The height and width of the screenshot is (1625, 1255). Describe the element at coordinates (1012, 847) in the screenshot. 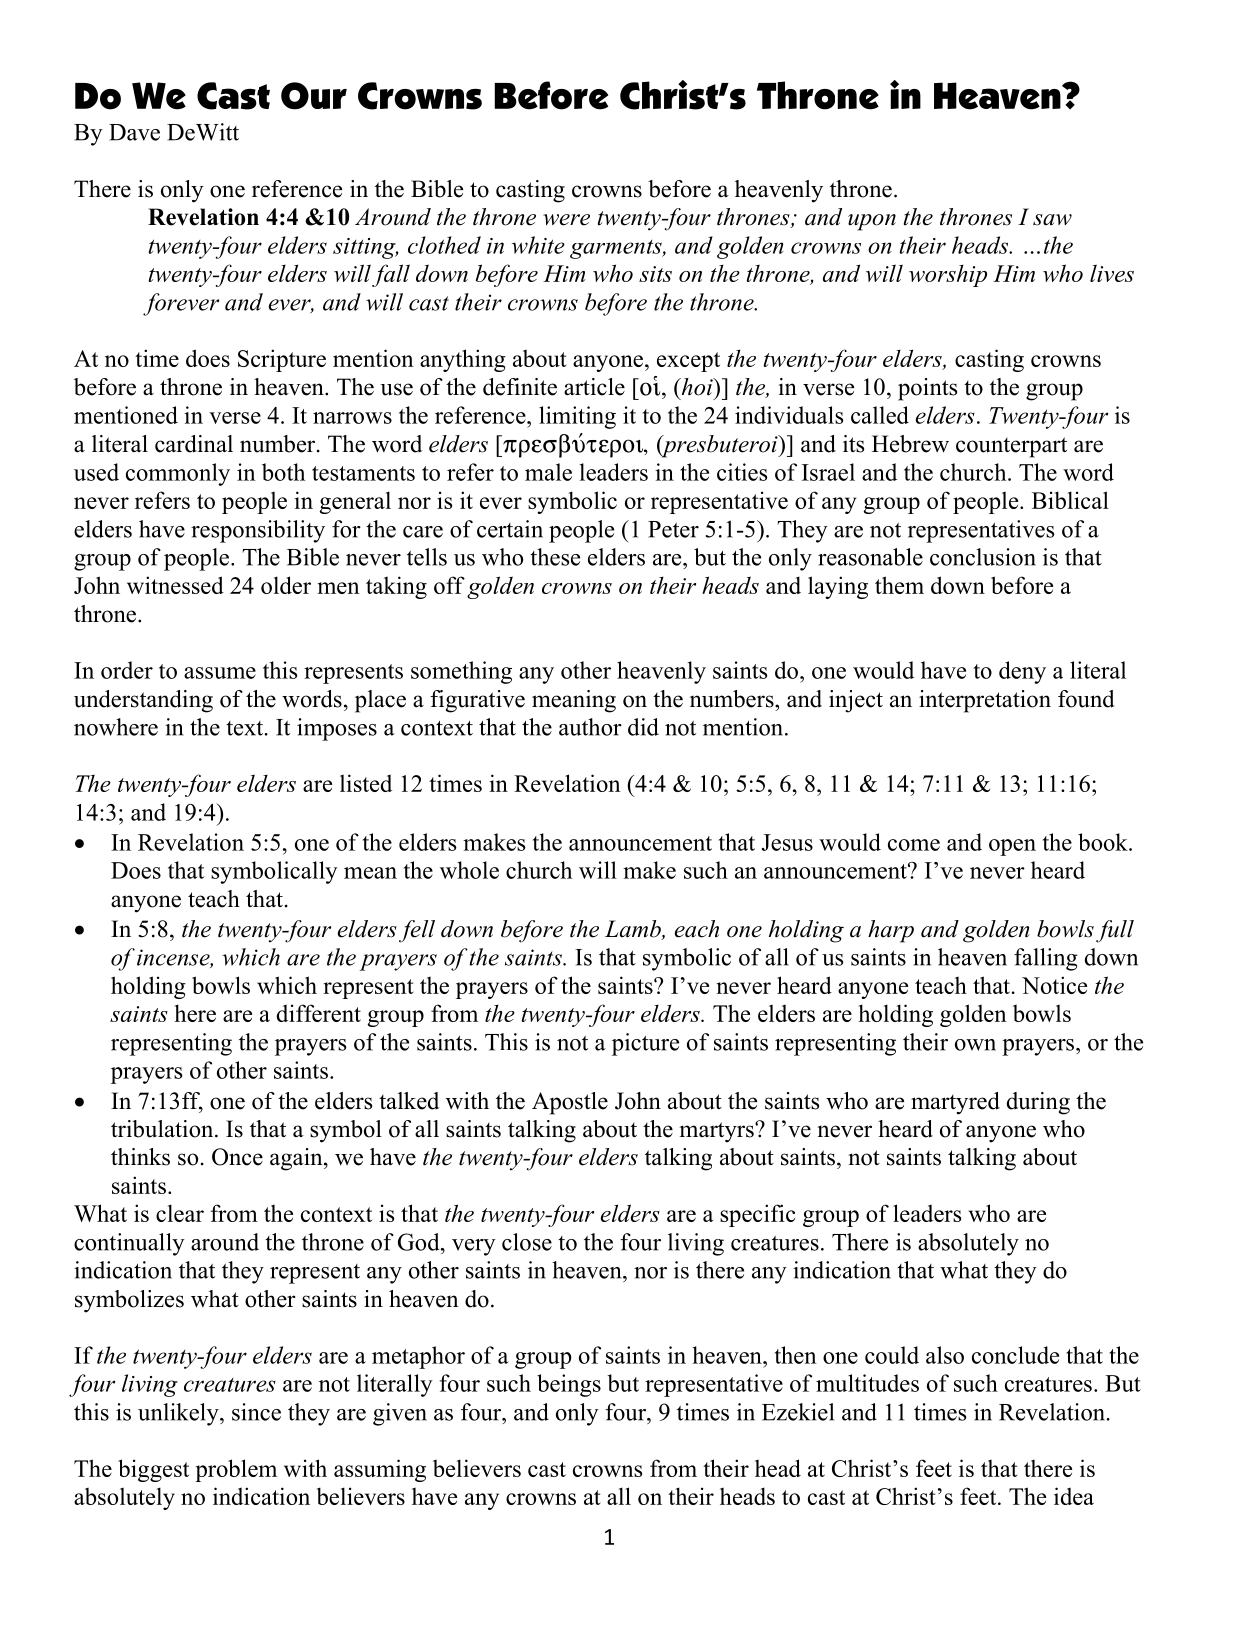

I see `open` at that location.
